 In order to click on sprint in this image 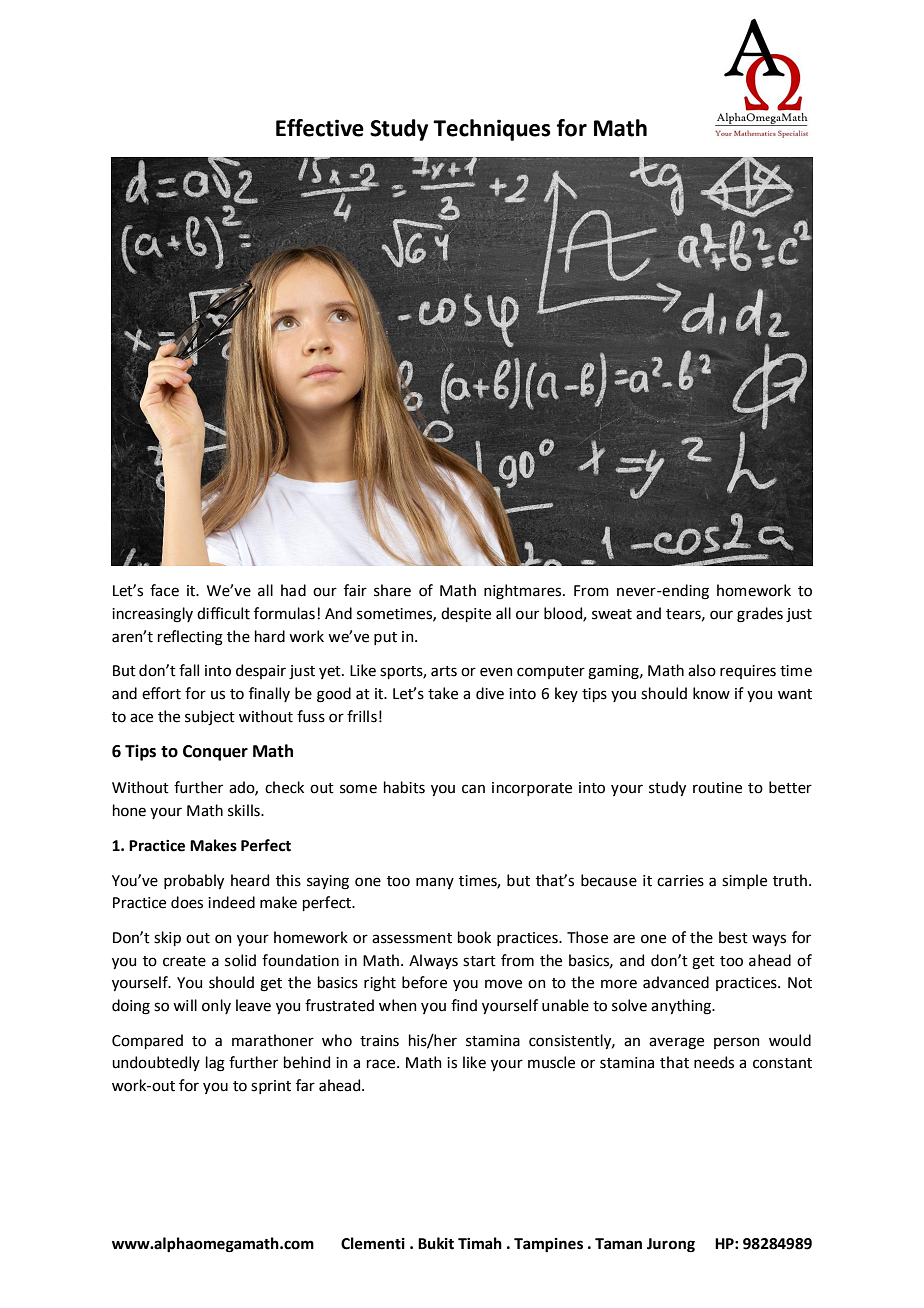, I will do `click(271, 1087)`.
